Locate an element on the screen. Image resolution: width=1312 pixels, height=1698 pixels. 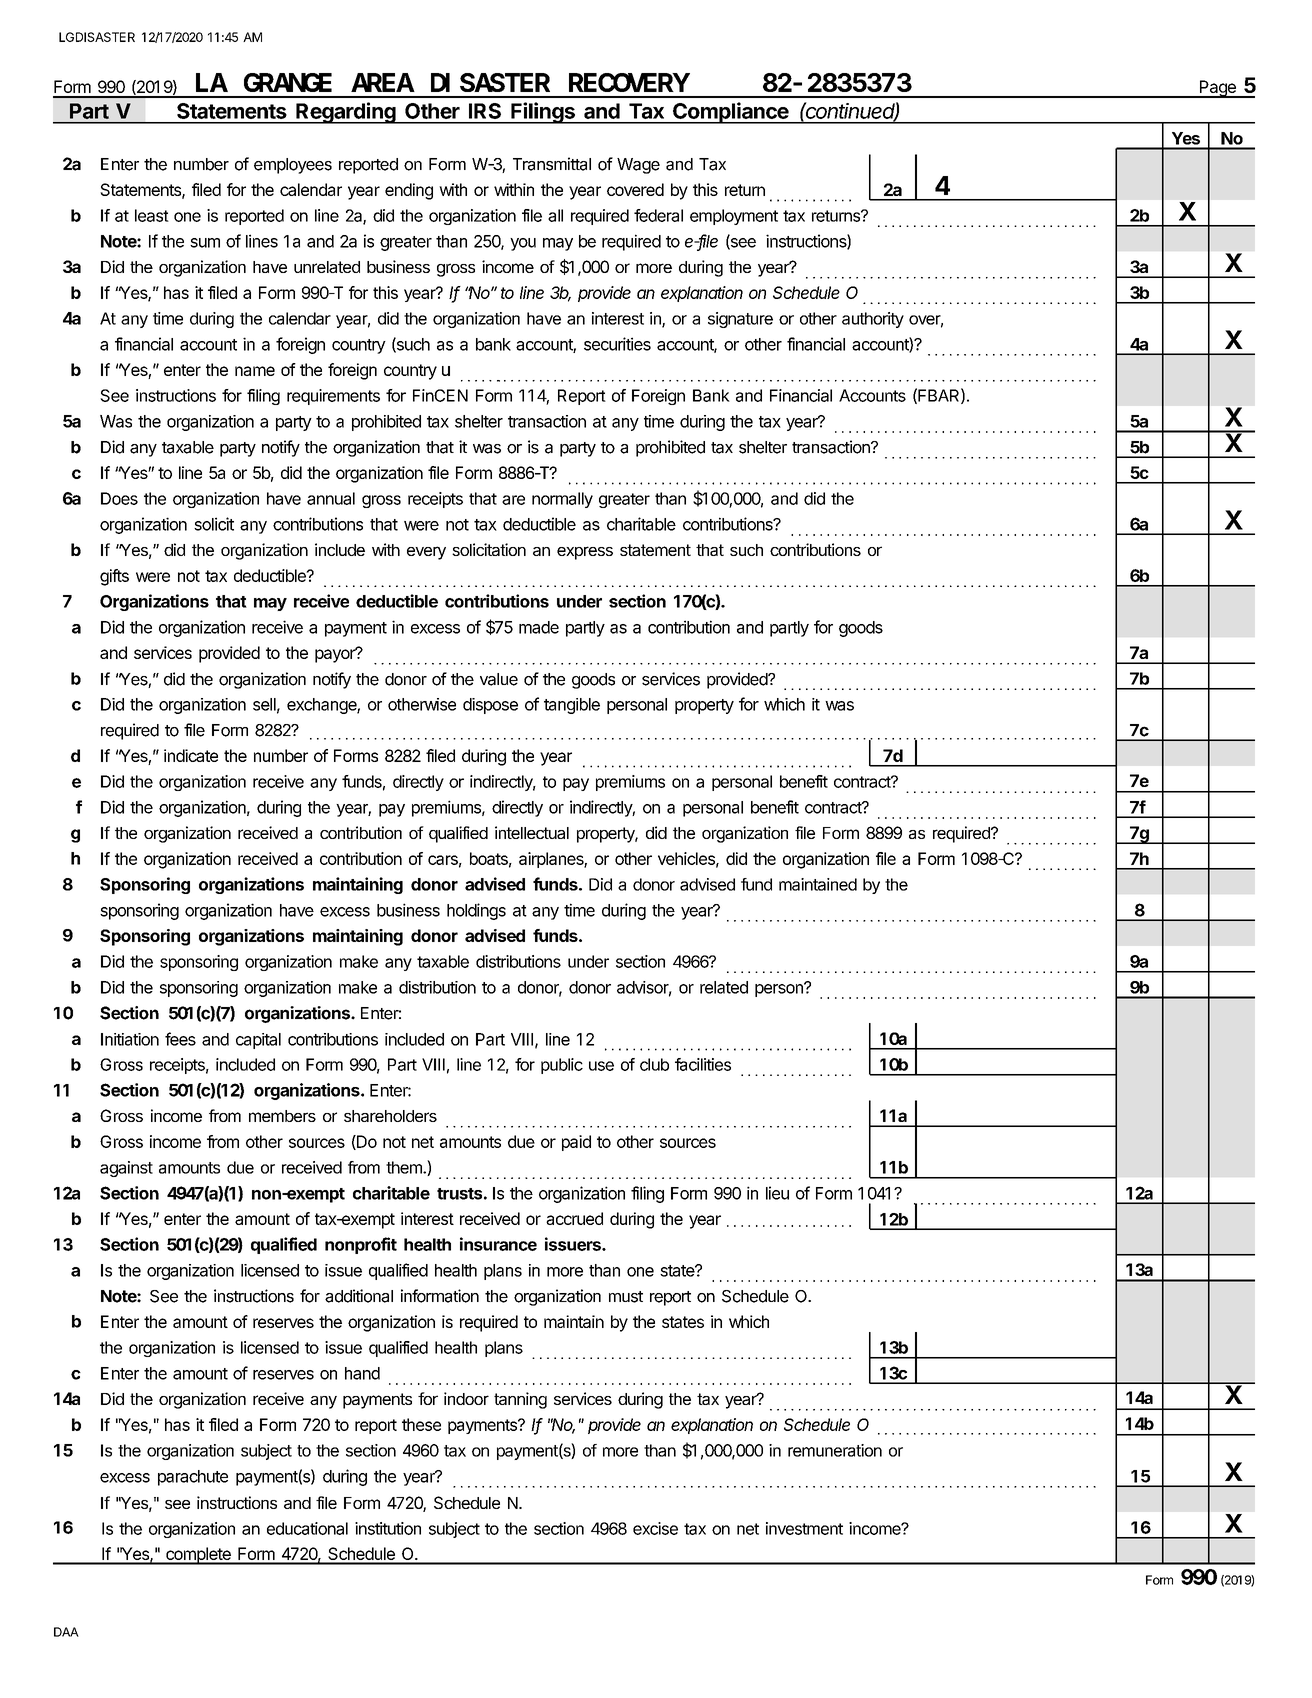
lieu is located at coordinates (777, 1193).
